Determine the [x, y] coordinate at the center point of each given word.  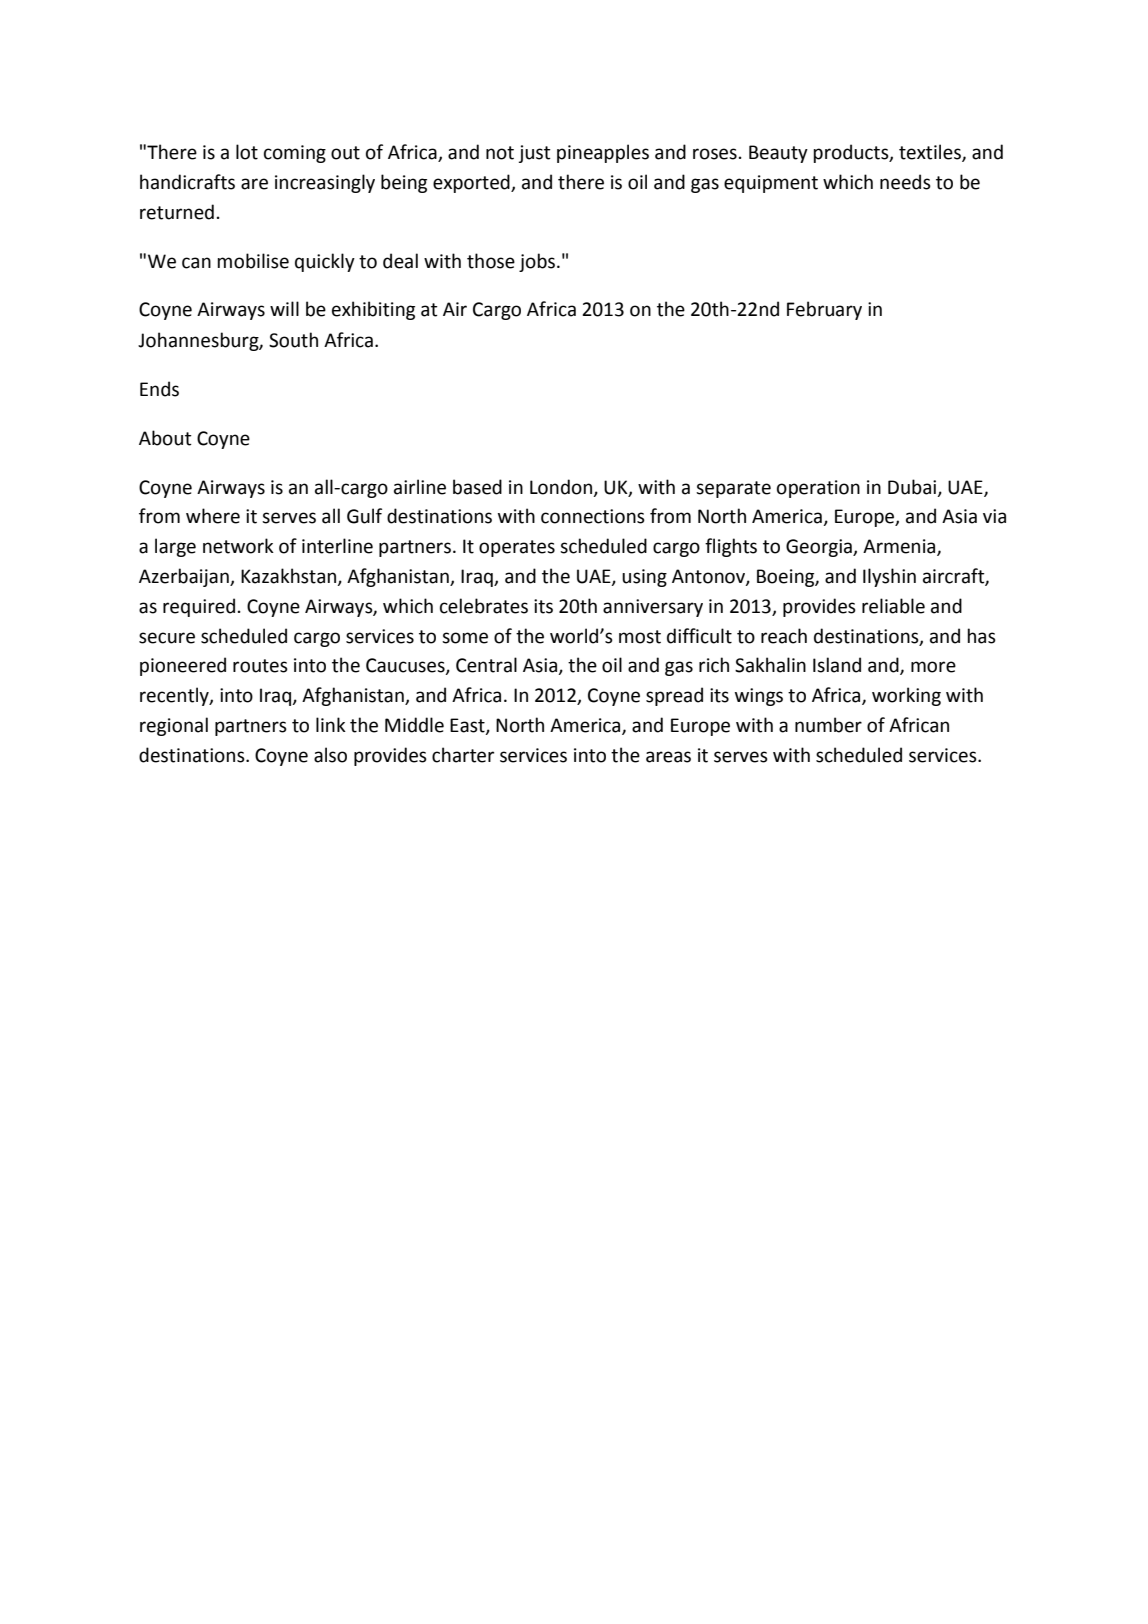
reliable [893, 606]
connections [593, 516]
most [640, 637]
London [562, 487]
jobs [537, 262]
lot [247, 152]
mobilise [253, 261]
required [199, 607]
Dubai [913, 487]
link [331, 724]
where [213, 516]
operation [818, 489]
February [824, 310]
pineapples [603, 153]
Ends [159, 389]
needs [905, 182]
